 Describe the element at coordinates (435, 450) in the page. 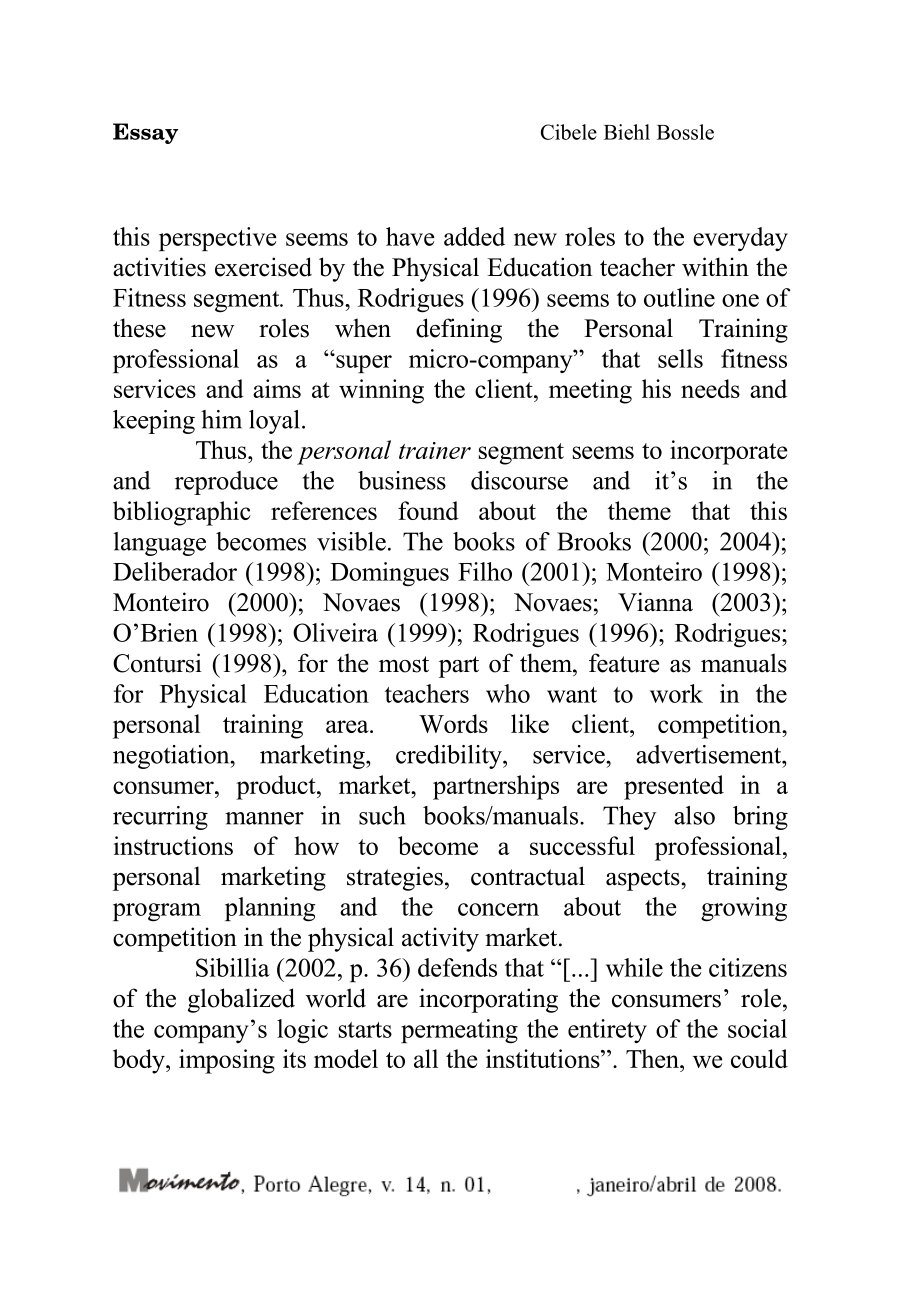

I see `trainer` at that location.
